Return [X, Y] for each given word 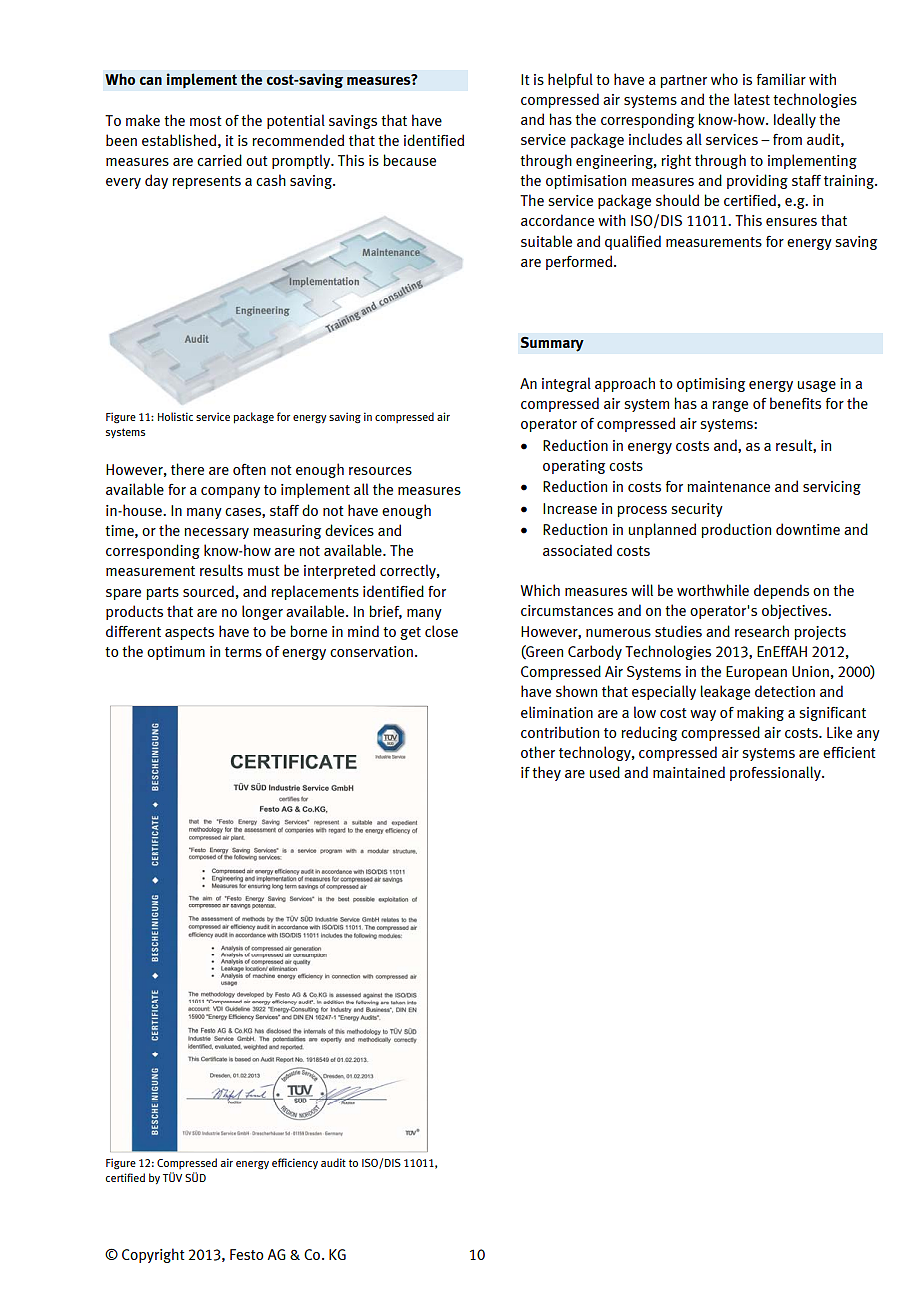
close [441, 631]
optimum [176, 653]
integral [566, 384]
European [756, 673]
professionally [776, 773]
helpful [570, 80]
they [546, 773]
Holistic [175, 416]
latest [752, 99]
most [206, 121]
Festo [247, 1254]
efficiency [295, 1163]
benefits [795, 403]
